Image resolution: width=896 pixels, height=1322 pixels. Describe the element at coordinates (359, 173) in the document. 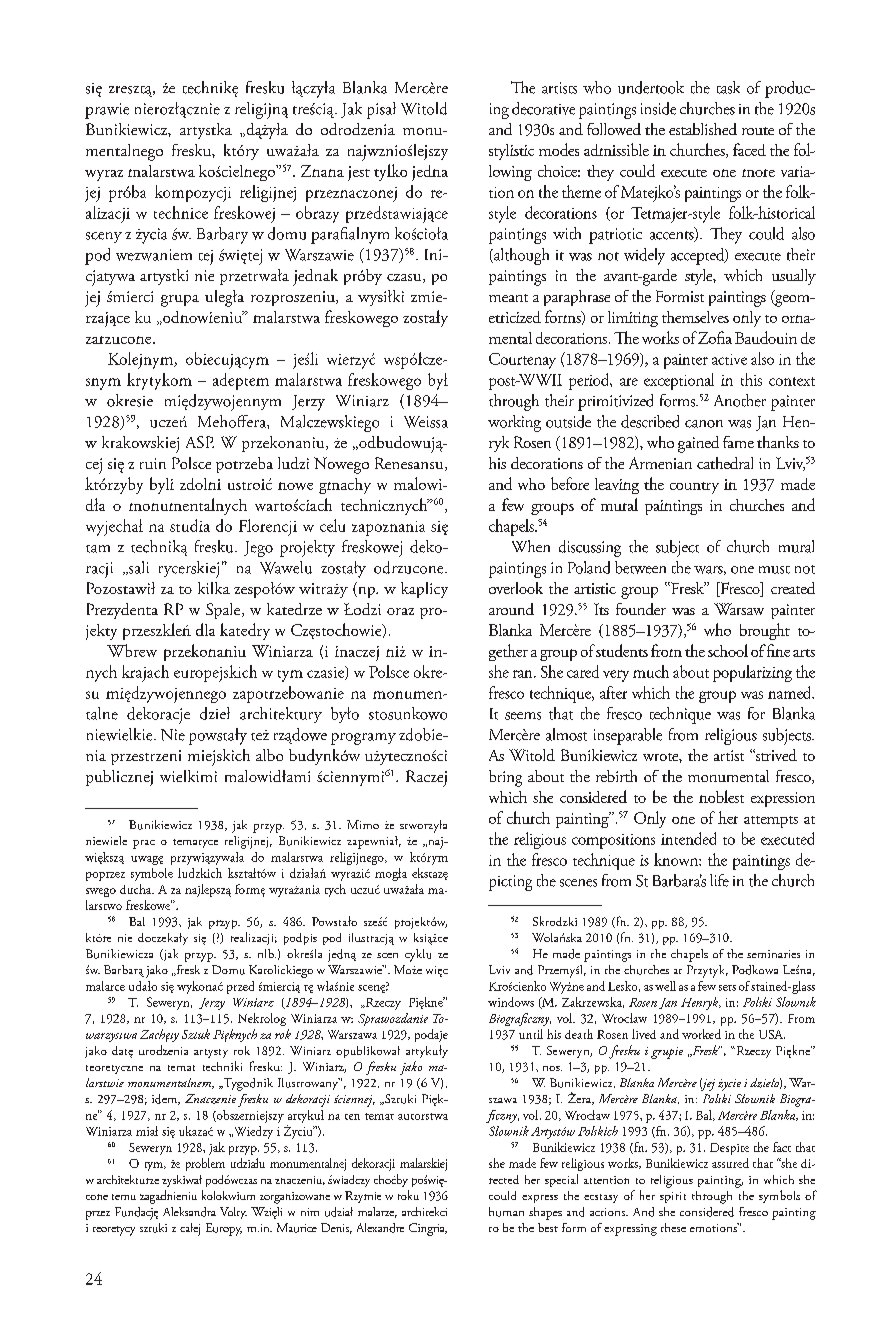

I see `jest` at that location.
